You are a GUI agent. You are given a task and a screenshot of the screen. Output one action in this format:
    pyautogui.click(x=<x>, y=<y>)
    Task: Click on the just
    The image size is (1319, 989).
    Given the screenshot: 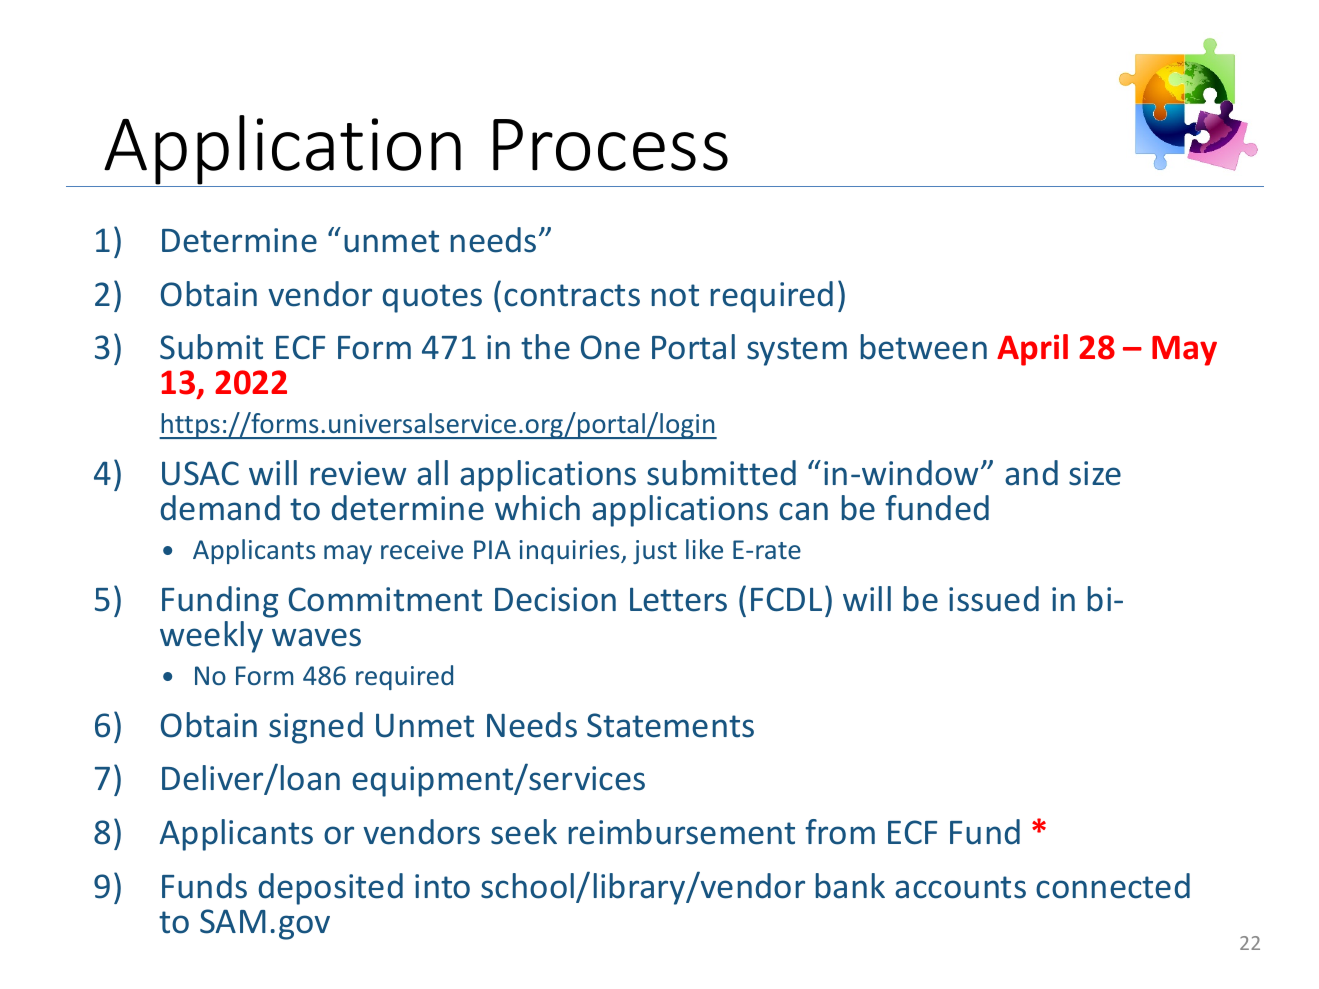 What is the action you would take?
    pyautogui.click(x=655, y=552)
